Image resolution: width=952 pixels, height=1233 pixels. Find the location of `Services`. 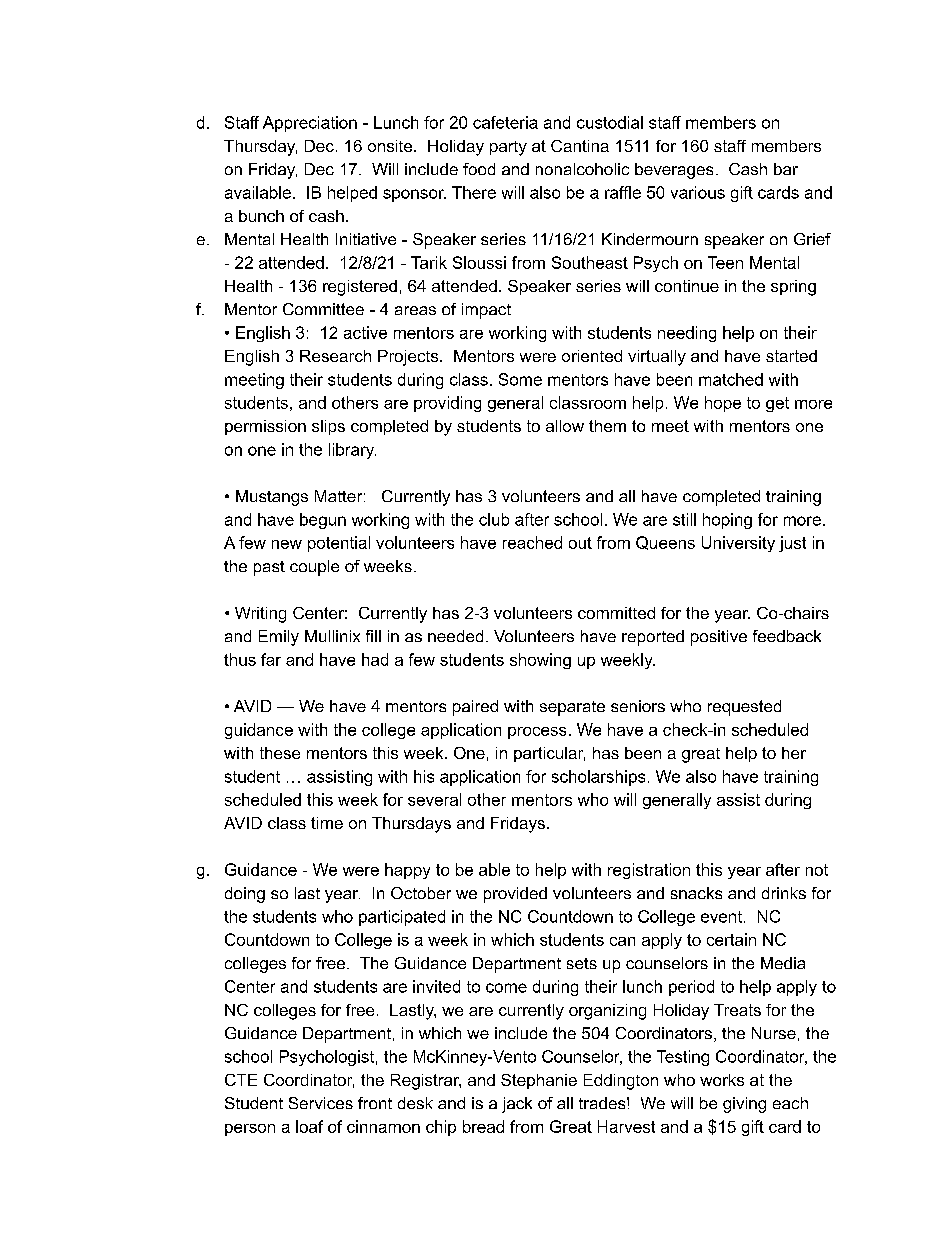

Services is located at coordinates (321, 1103).
